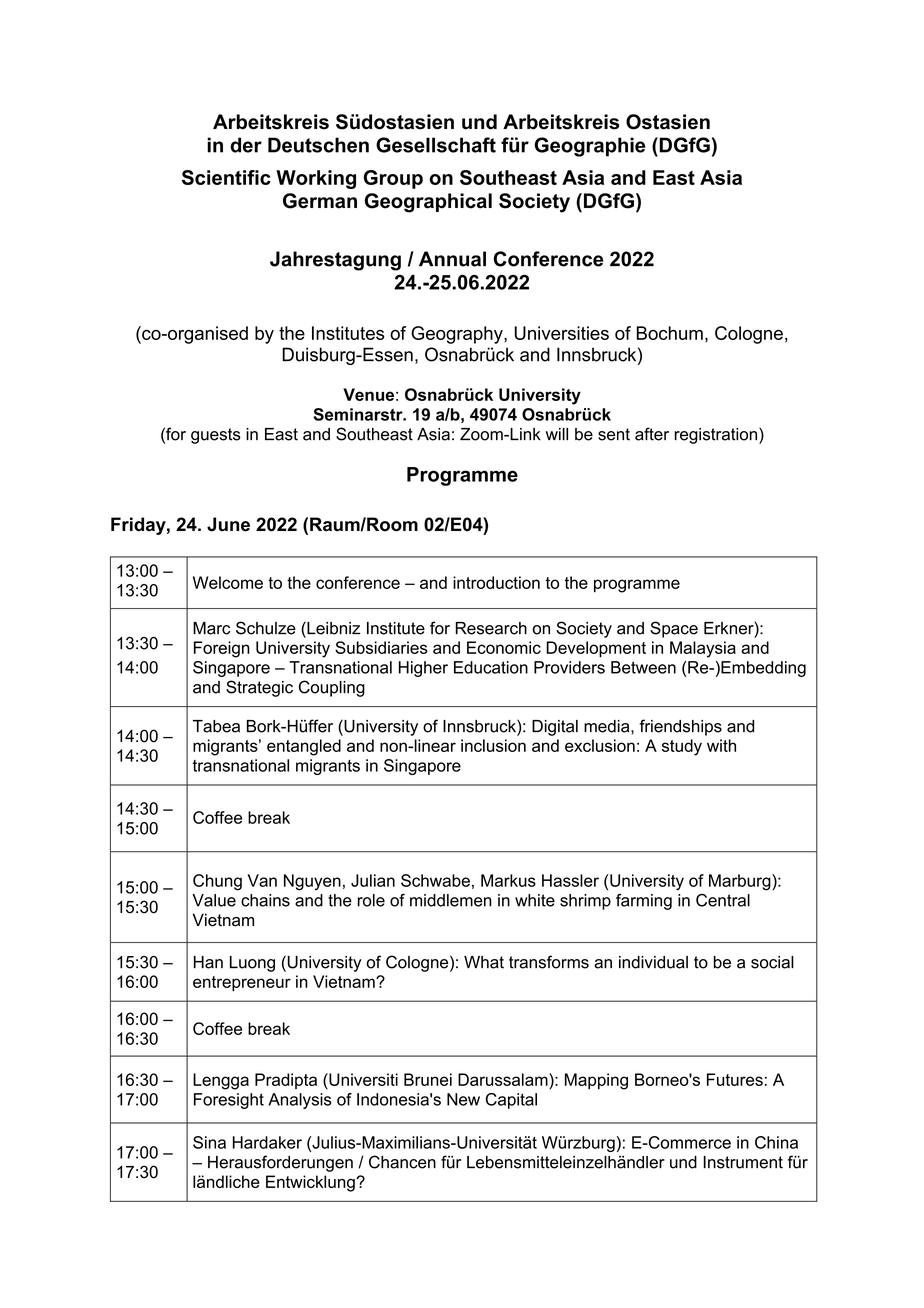 The height and width of the page is (1308, 924). I want to click on June, so click(228, 524).
